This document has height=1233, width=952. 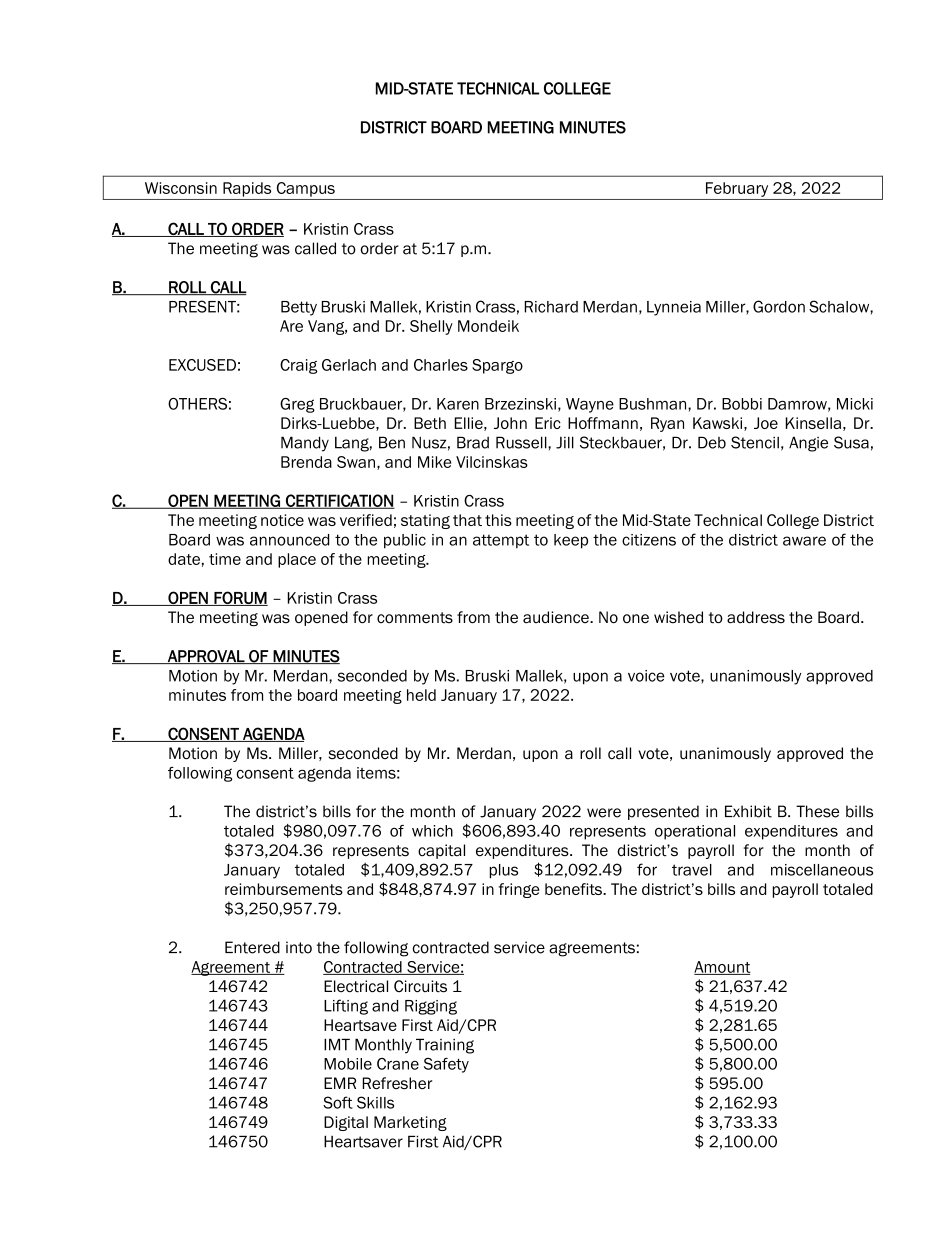 I want to click on February, so click(x=737, y=189).
